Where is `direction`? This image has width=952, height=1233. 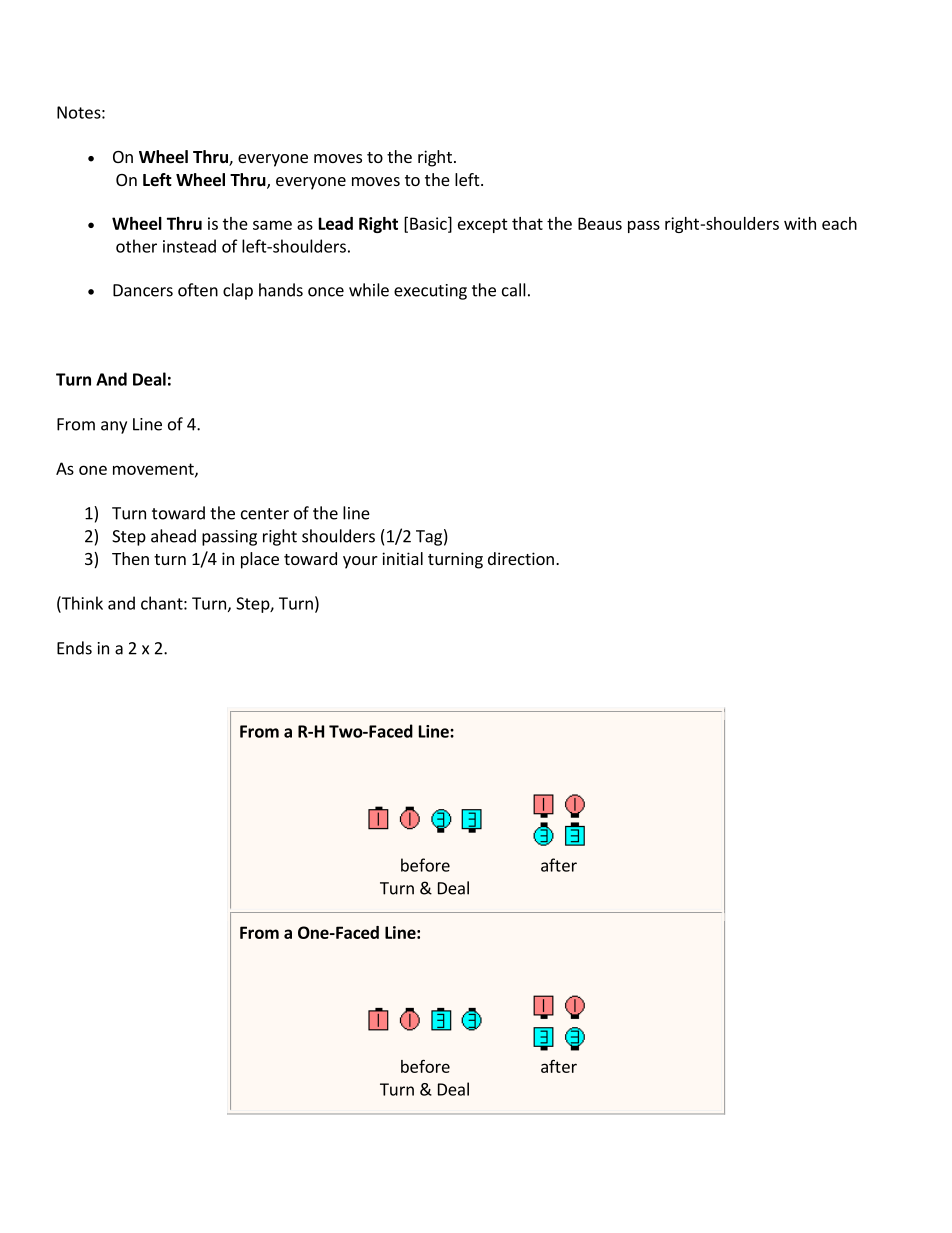 direction is located at coordinates (521, 558).
